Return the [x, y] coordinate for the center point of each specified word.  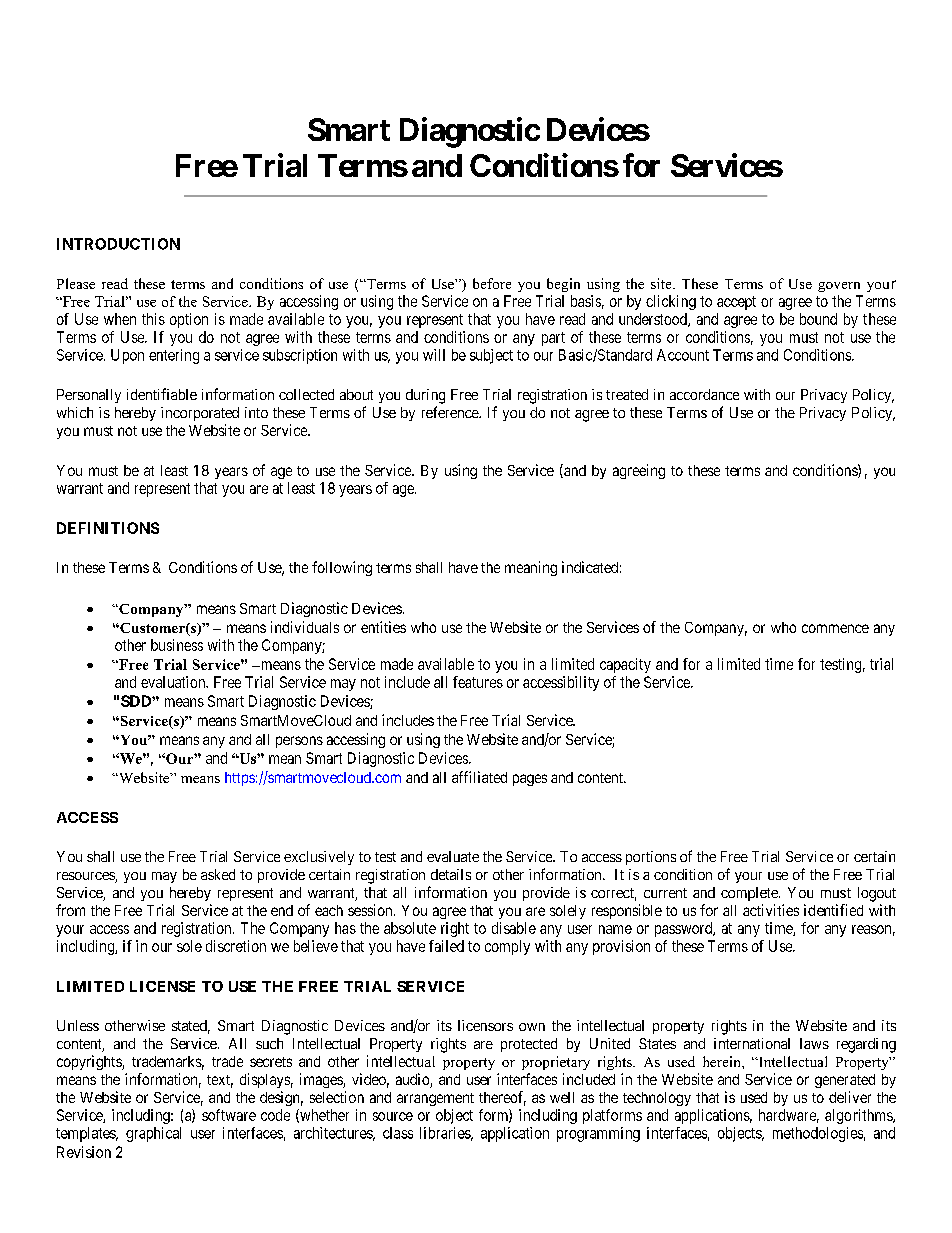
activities [771, 910]
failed [446, 946]
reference [451, 412]
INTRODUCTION [118, 244]
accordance [704, 394]
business [177, 645]
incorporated [200, 414]
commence [835, 628]
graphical [153, 1134]
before [492, 283]
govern [839, 287]
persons [299, 742]
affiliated [479, 777]
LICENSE [162, 986]
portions [651, 858]
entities [383, 627]
